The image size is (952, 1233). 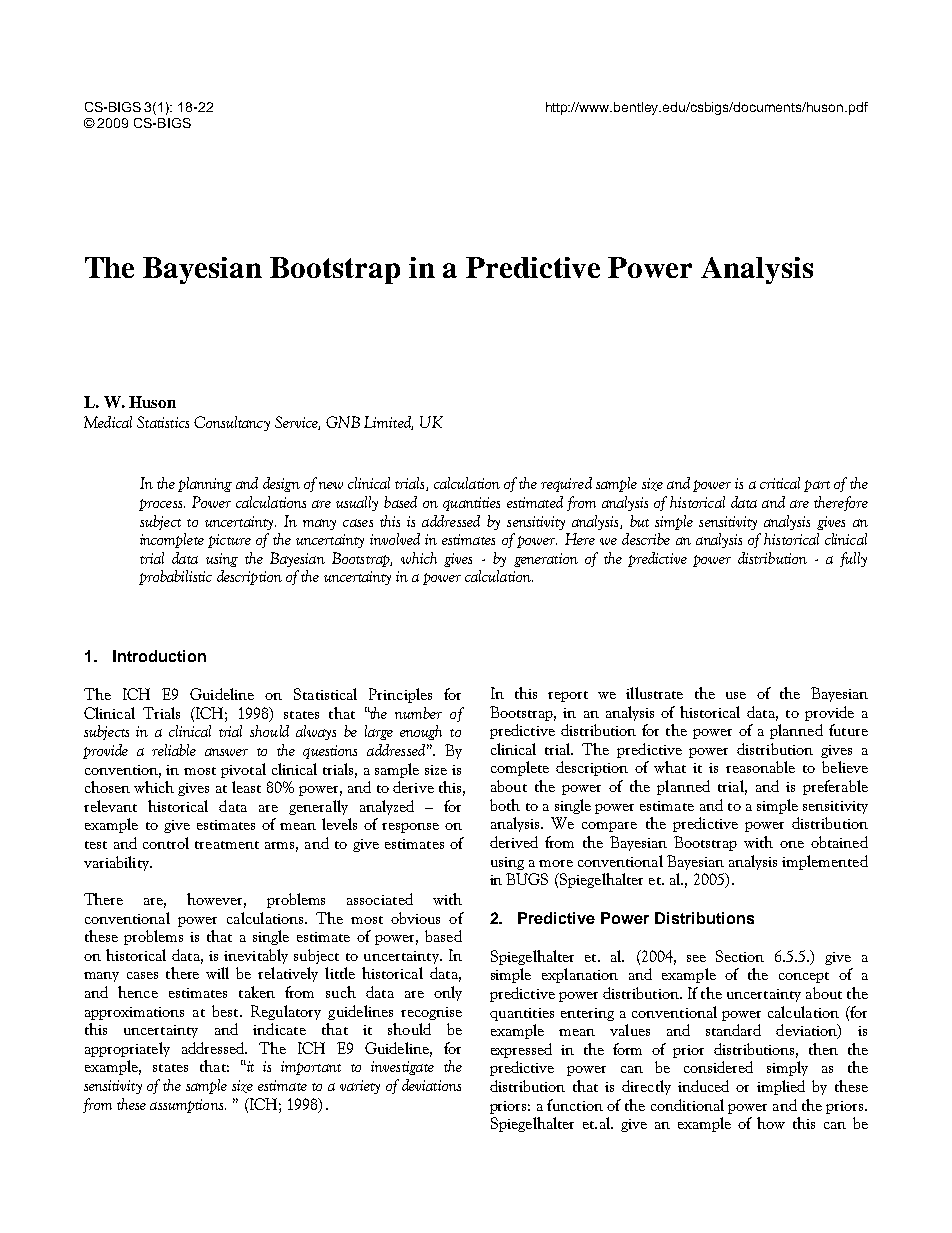 I want to click on critical, so click(x=780, y=483).
